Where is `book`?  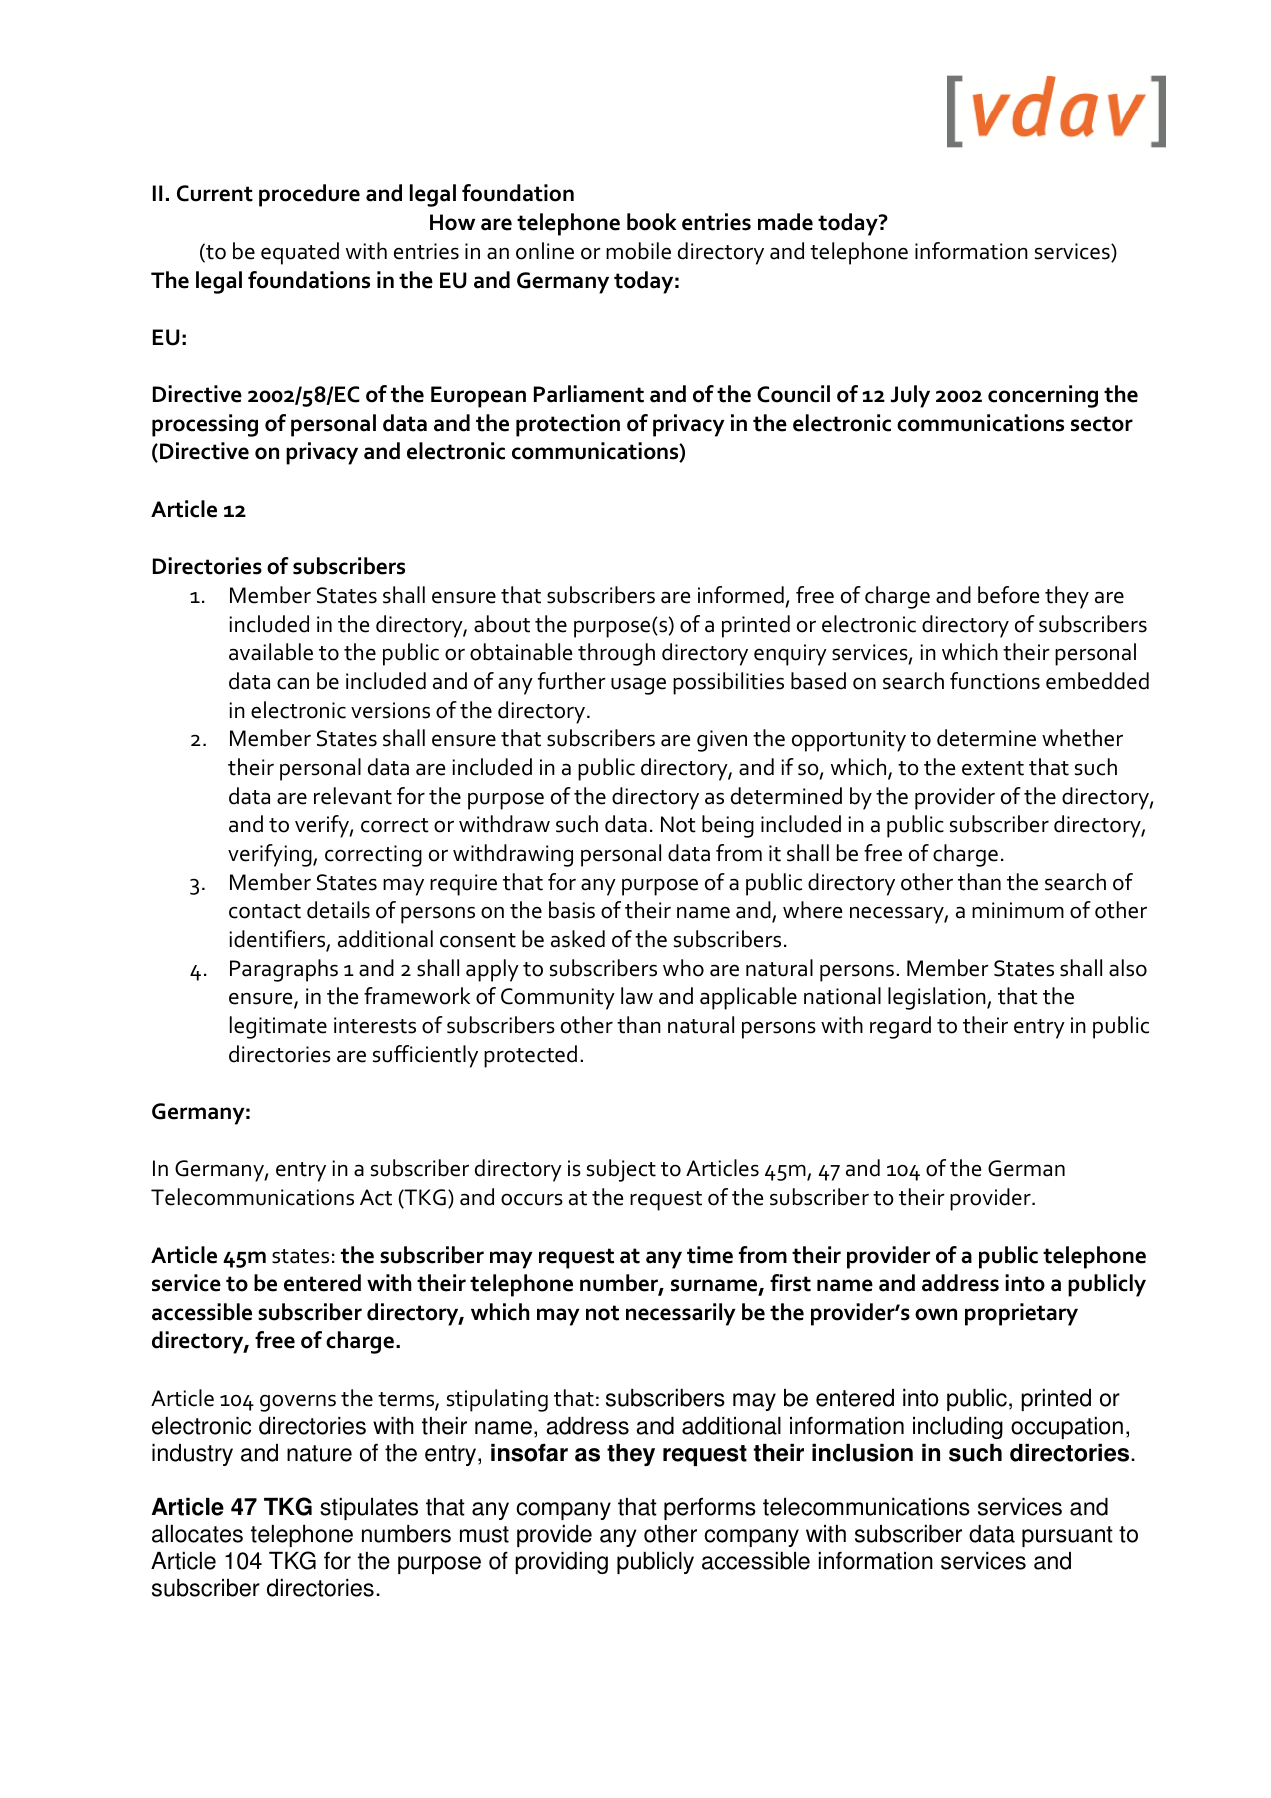
book is located at coordinates (651, 222).
